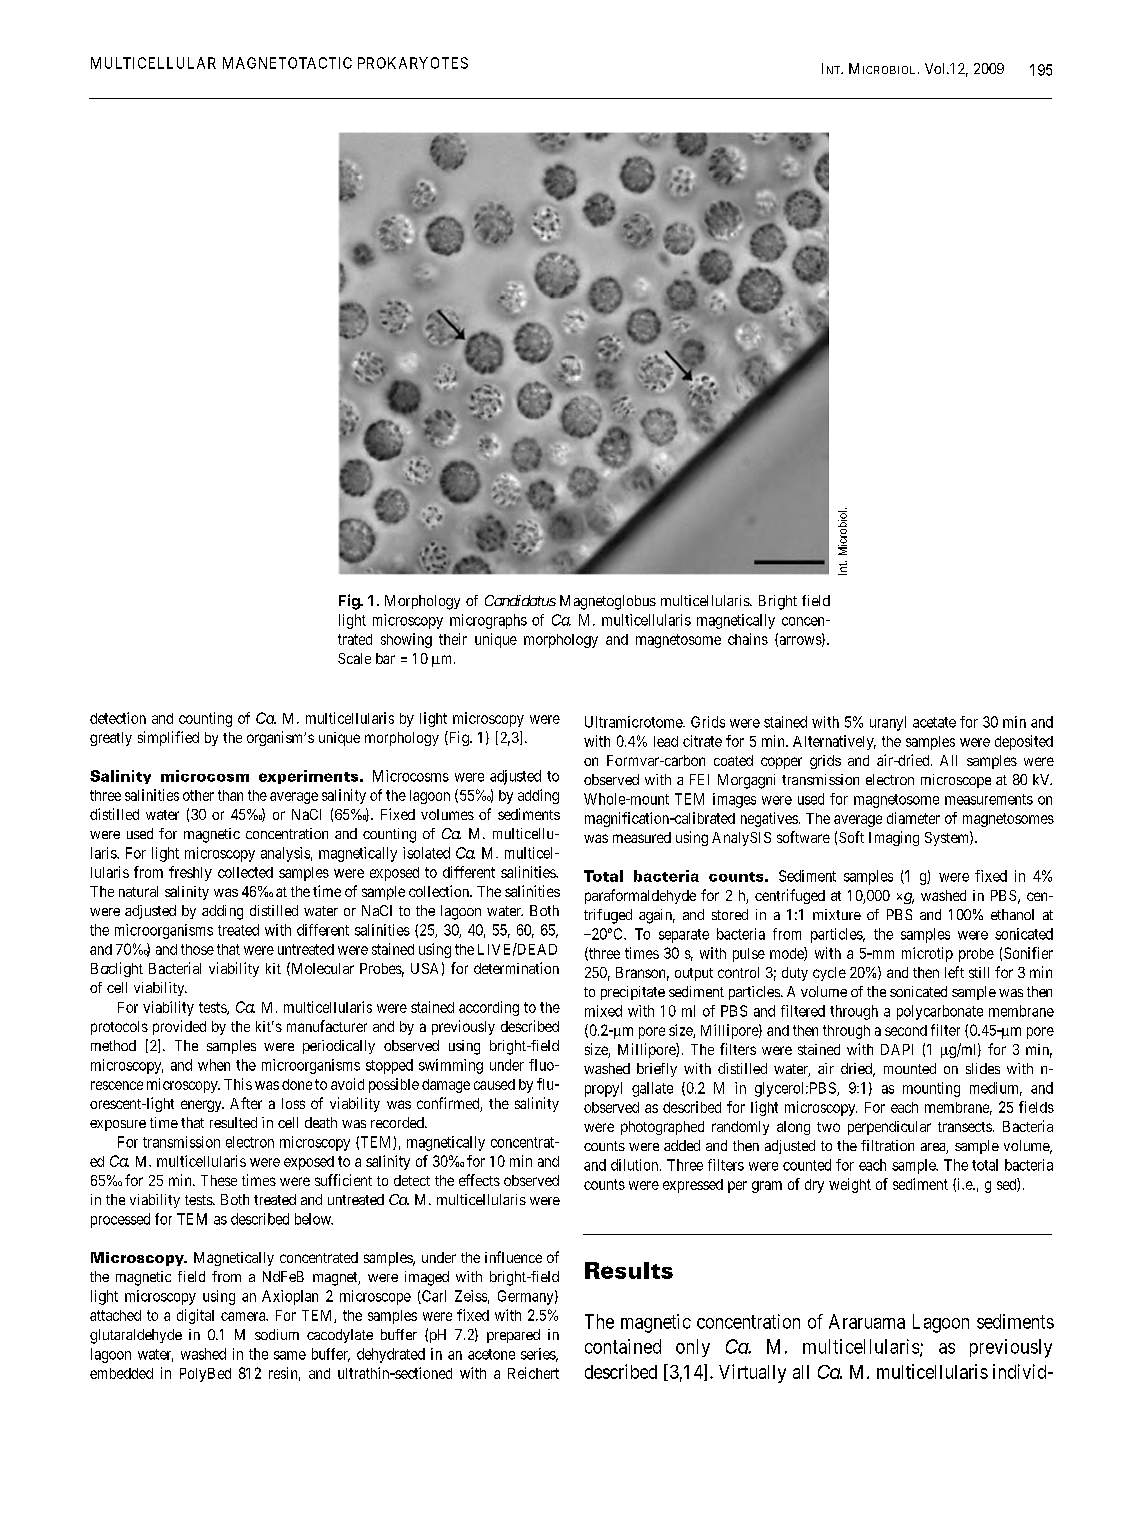 This screenshot has height=1529, width=1146. Describe the element at coordinates (666, 741) in the screenshot. I see `lead` at that location.
